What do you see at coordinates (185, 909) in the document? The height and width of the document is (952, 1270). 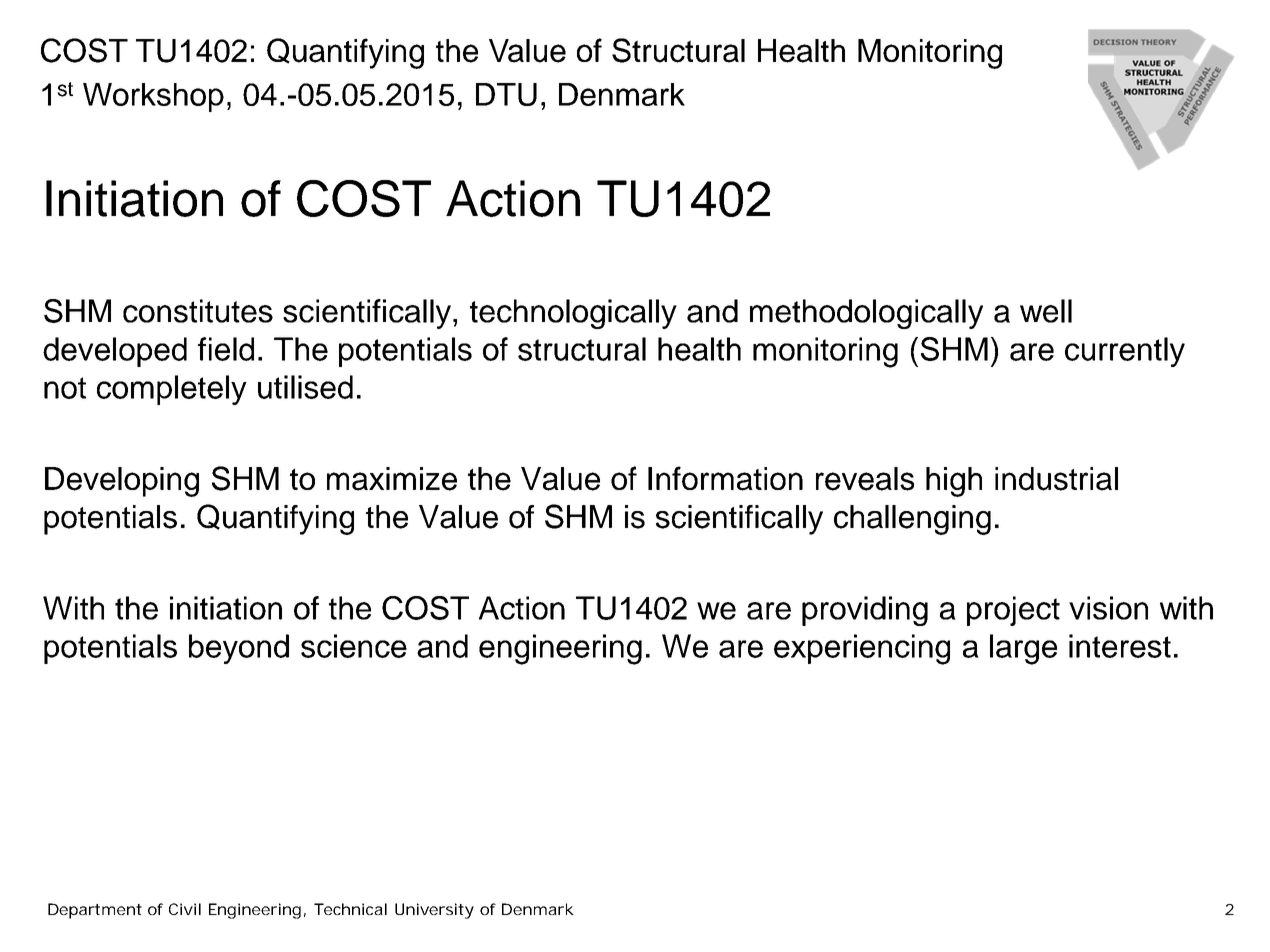 I see `Civil` at bounding box center [185, 909].
